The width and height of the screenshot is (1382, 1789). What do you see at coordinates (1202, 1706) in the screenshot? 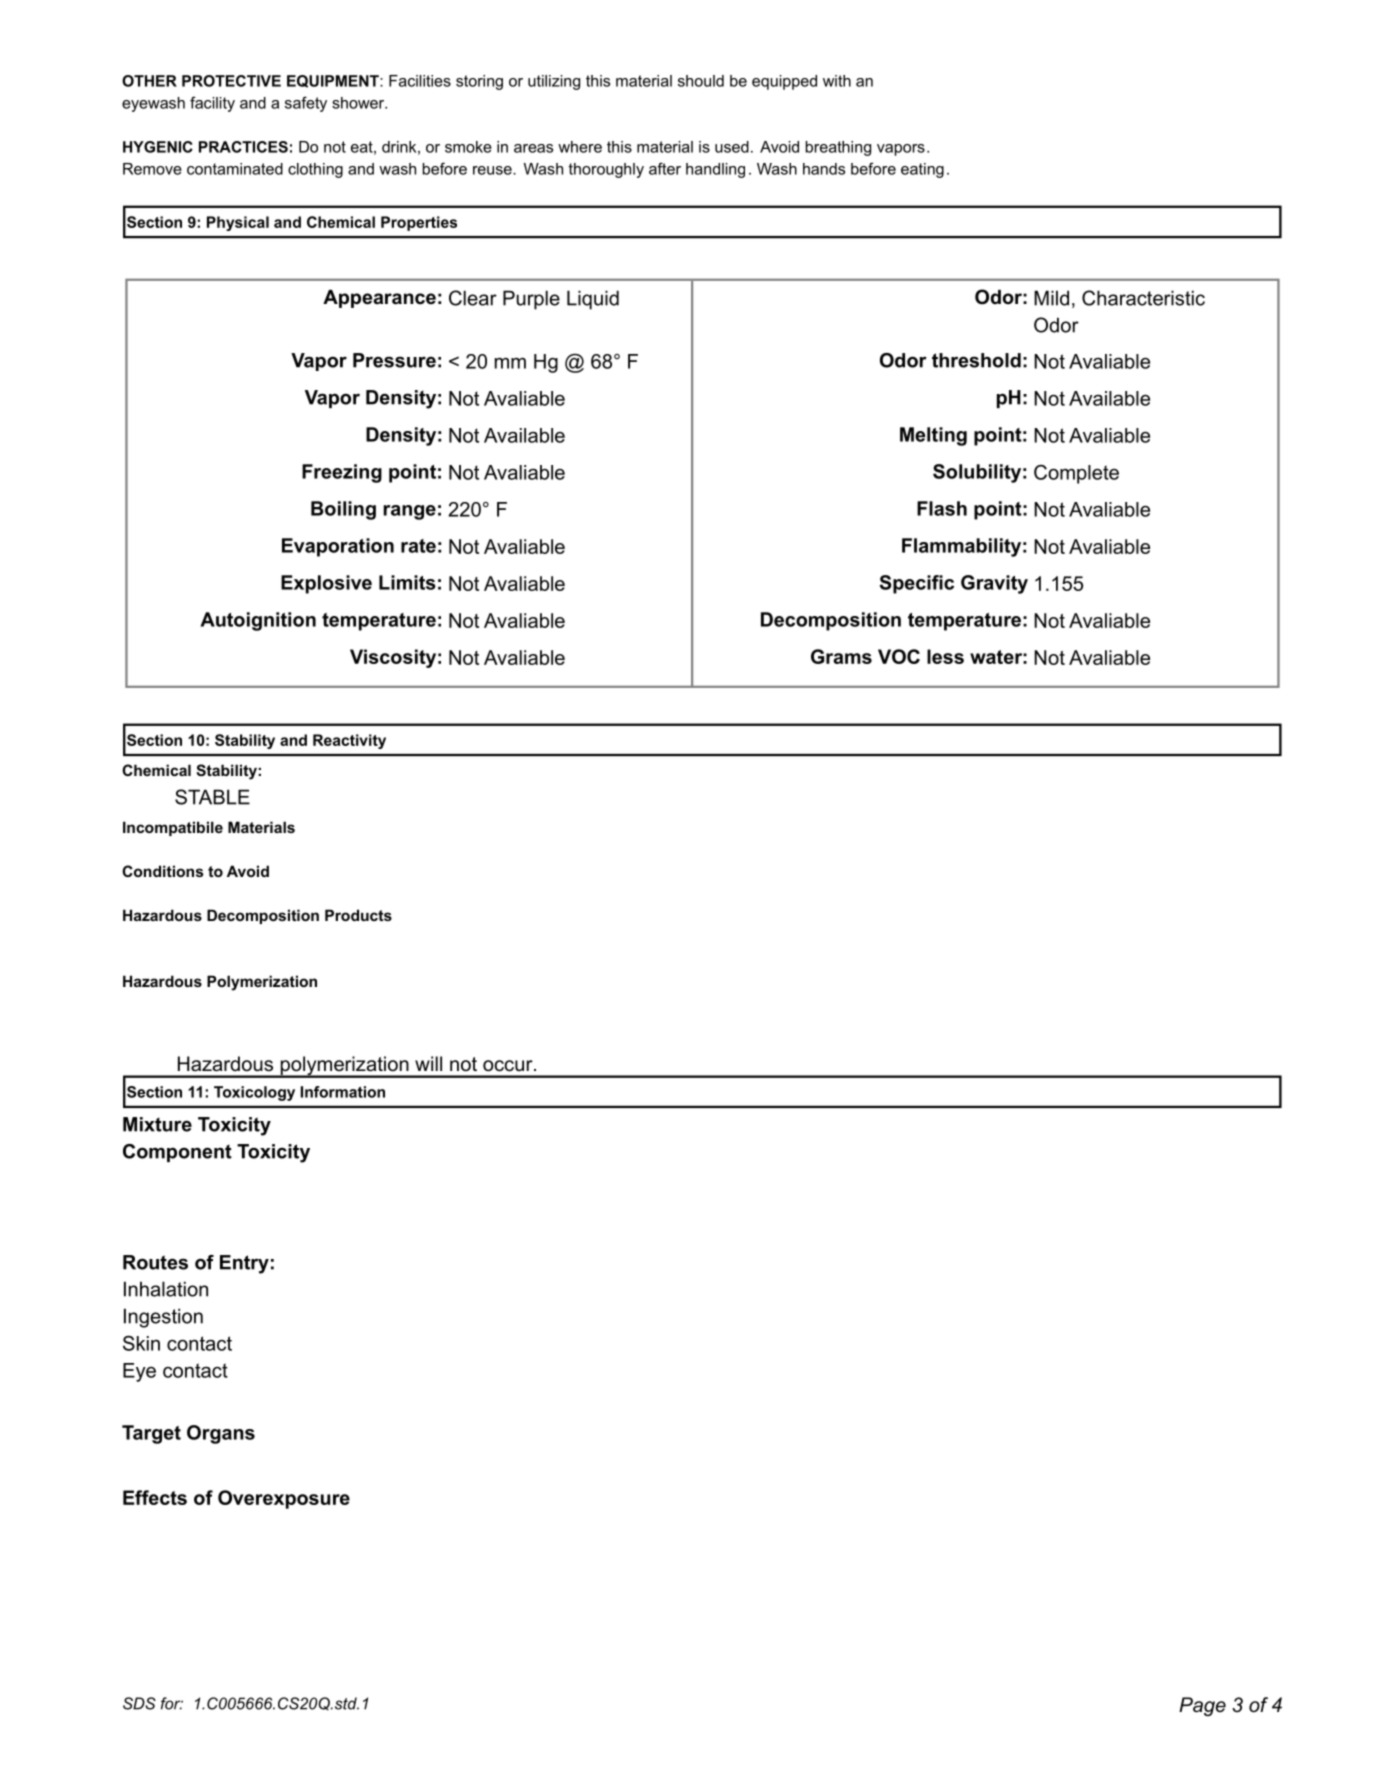
I see `Page` at bounding box center [1202, 1706].
